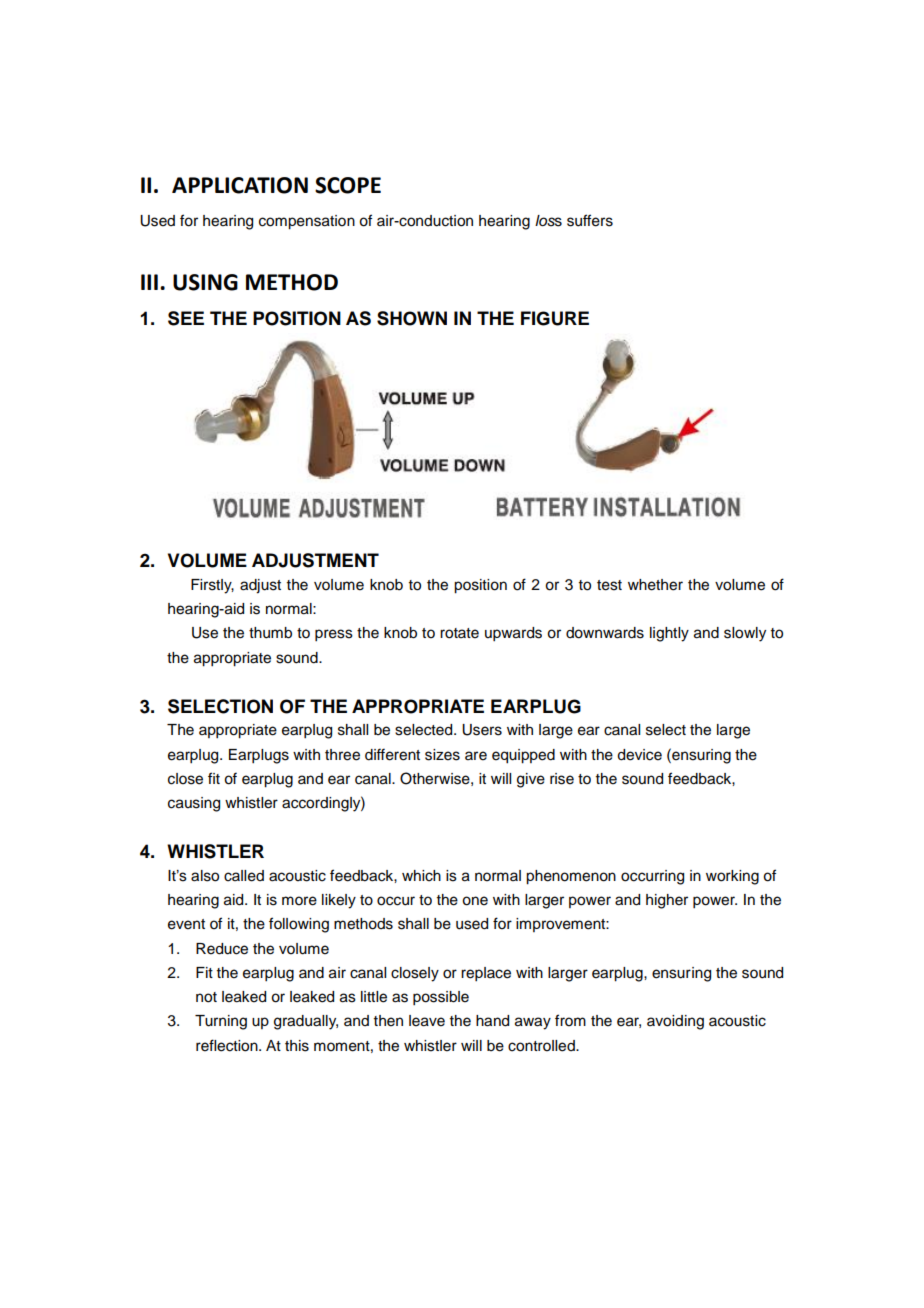 Image resolution: width=924 pixels, height=1308 pixels. What do you see at coordinates (669, 634) in the screenshot?
I see `lightly` at bounding box center [669, 634].
